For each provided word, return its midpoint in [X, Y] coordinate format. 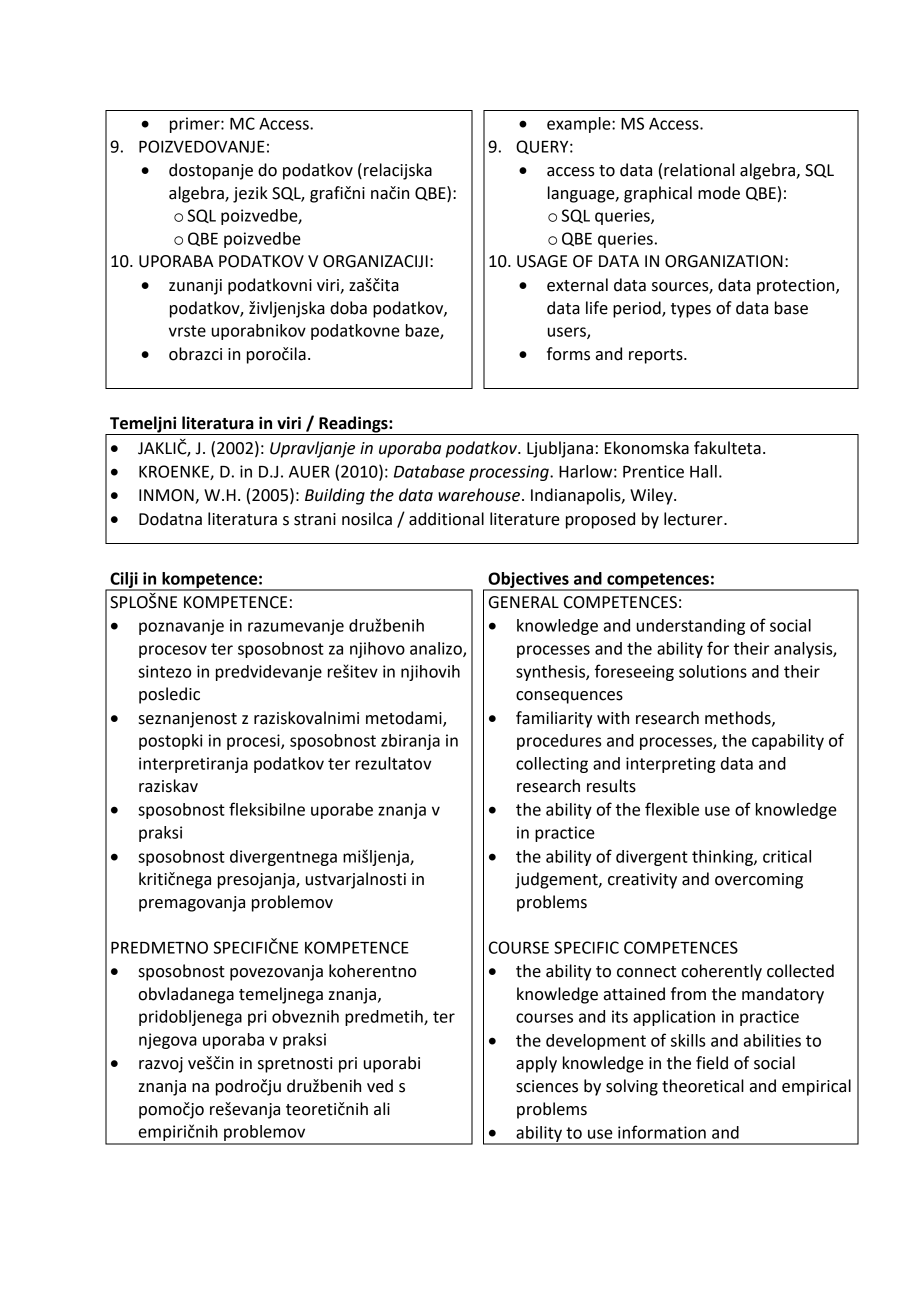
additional [446, 519]
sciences [547, 1086]
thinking [723, 858]
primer [196, 125]
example [580, 125]
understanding [691, 627]
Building [335, 496]
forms [568, 354]
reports [657, 356]
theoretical [703, 1086]
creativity [642, 881]
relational [699, 170]
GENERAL [524, 602]
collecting [552, 765]
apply [536, 1064]
